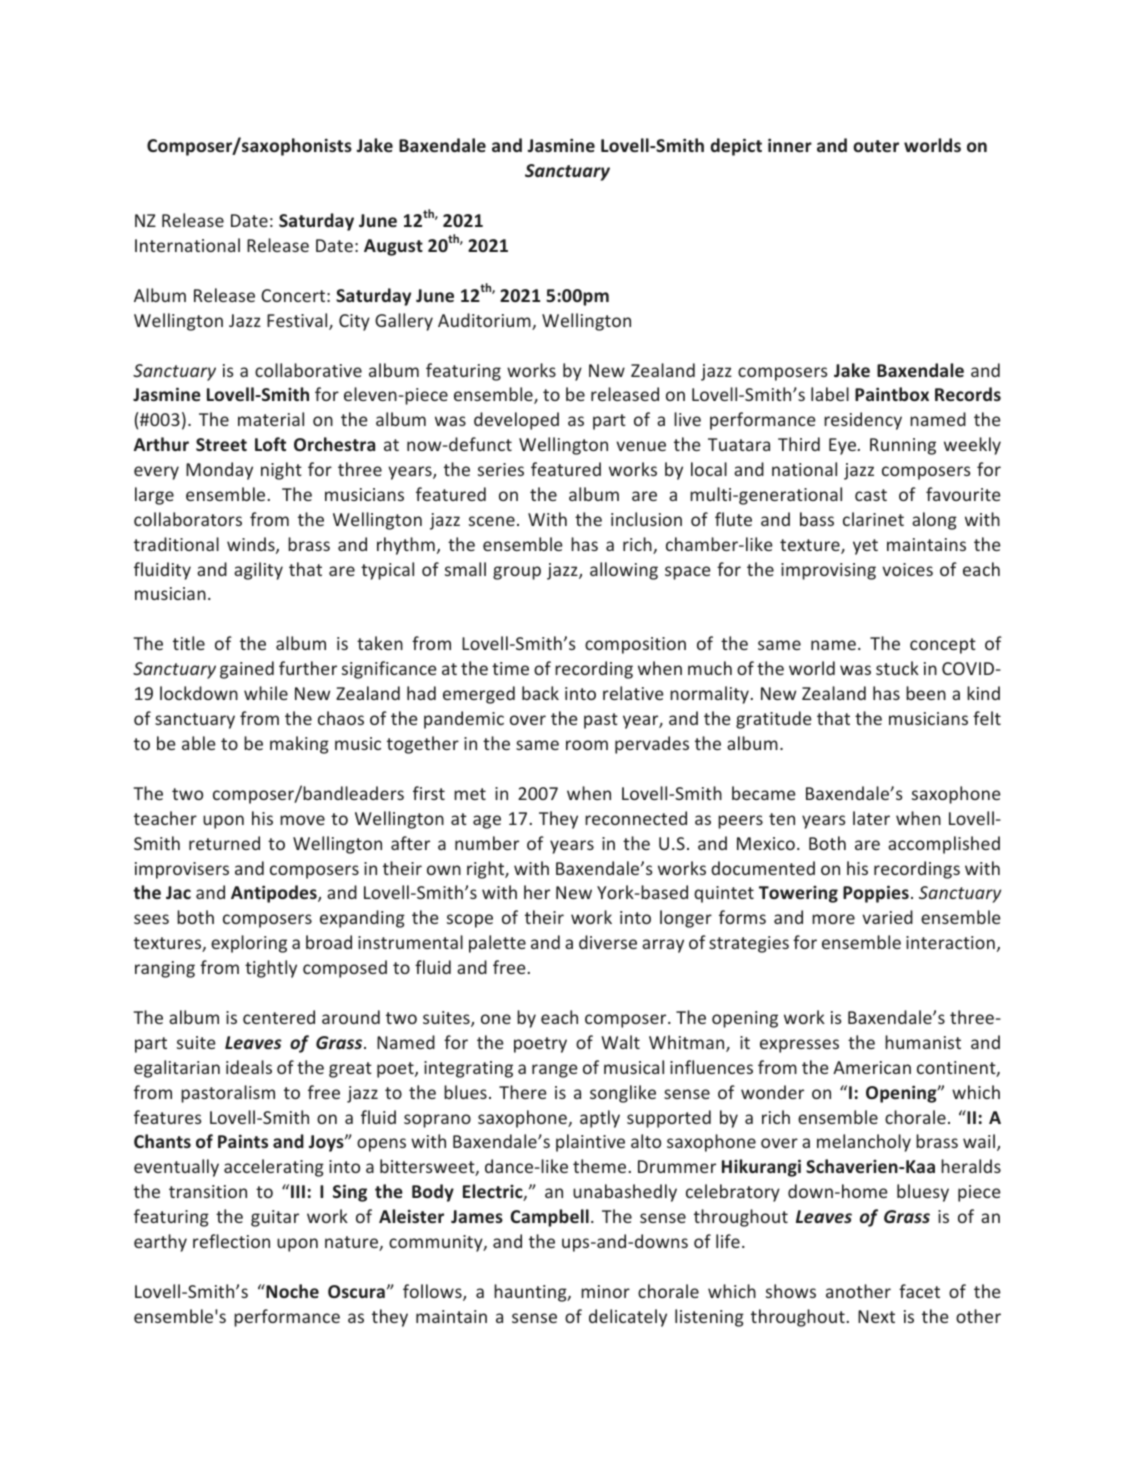  I want to click on concept, so click(943, 646).
